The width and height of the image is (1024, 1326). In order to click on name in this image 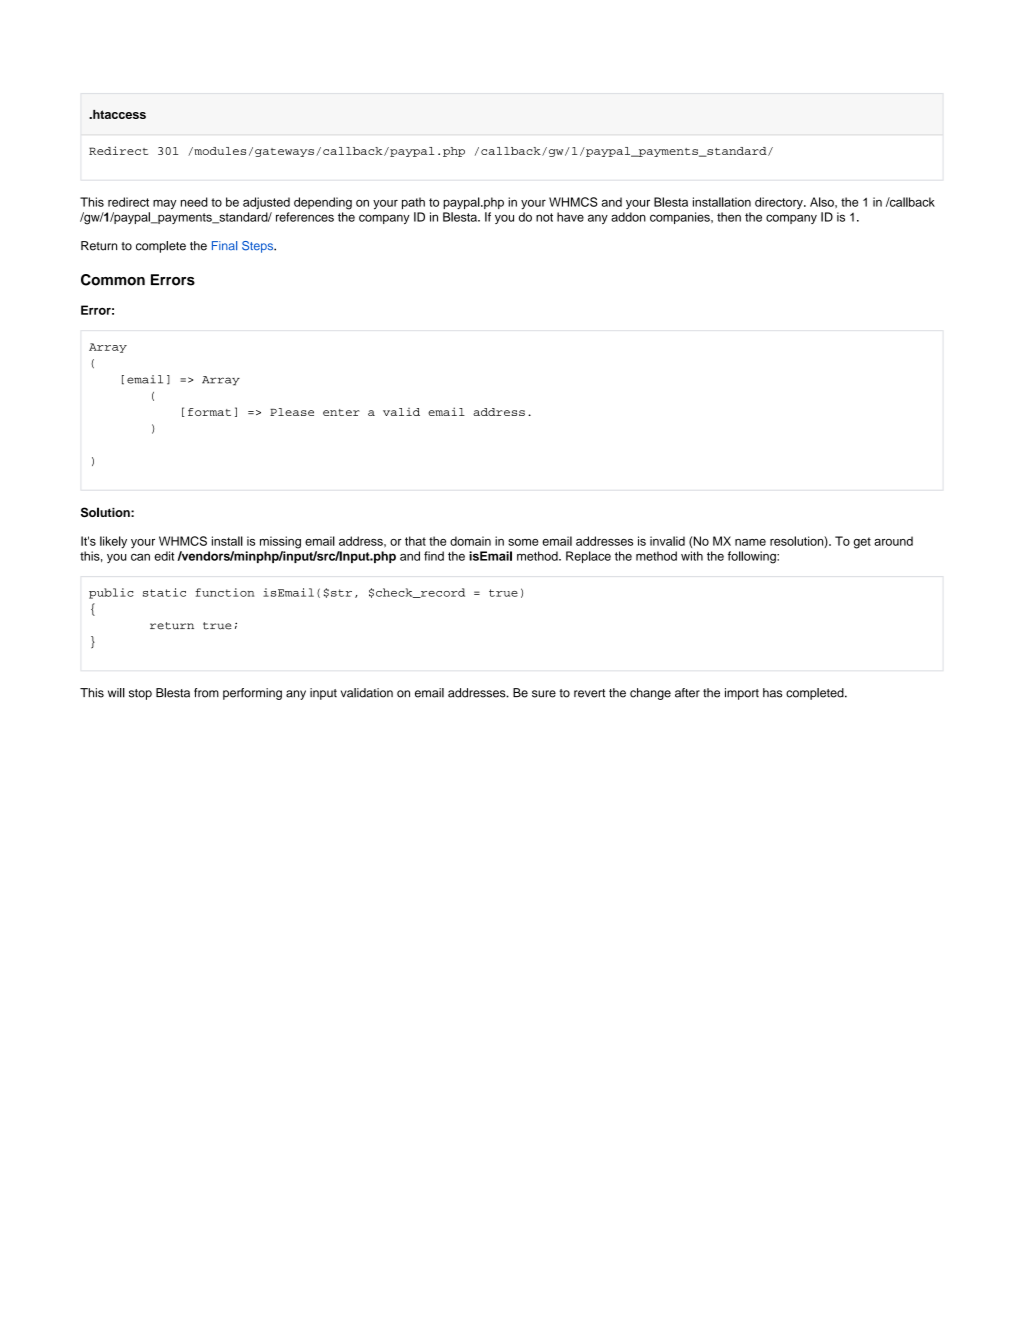, I will do `click(750, 542)`.
